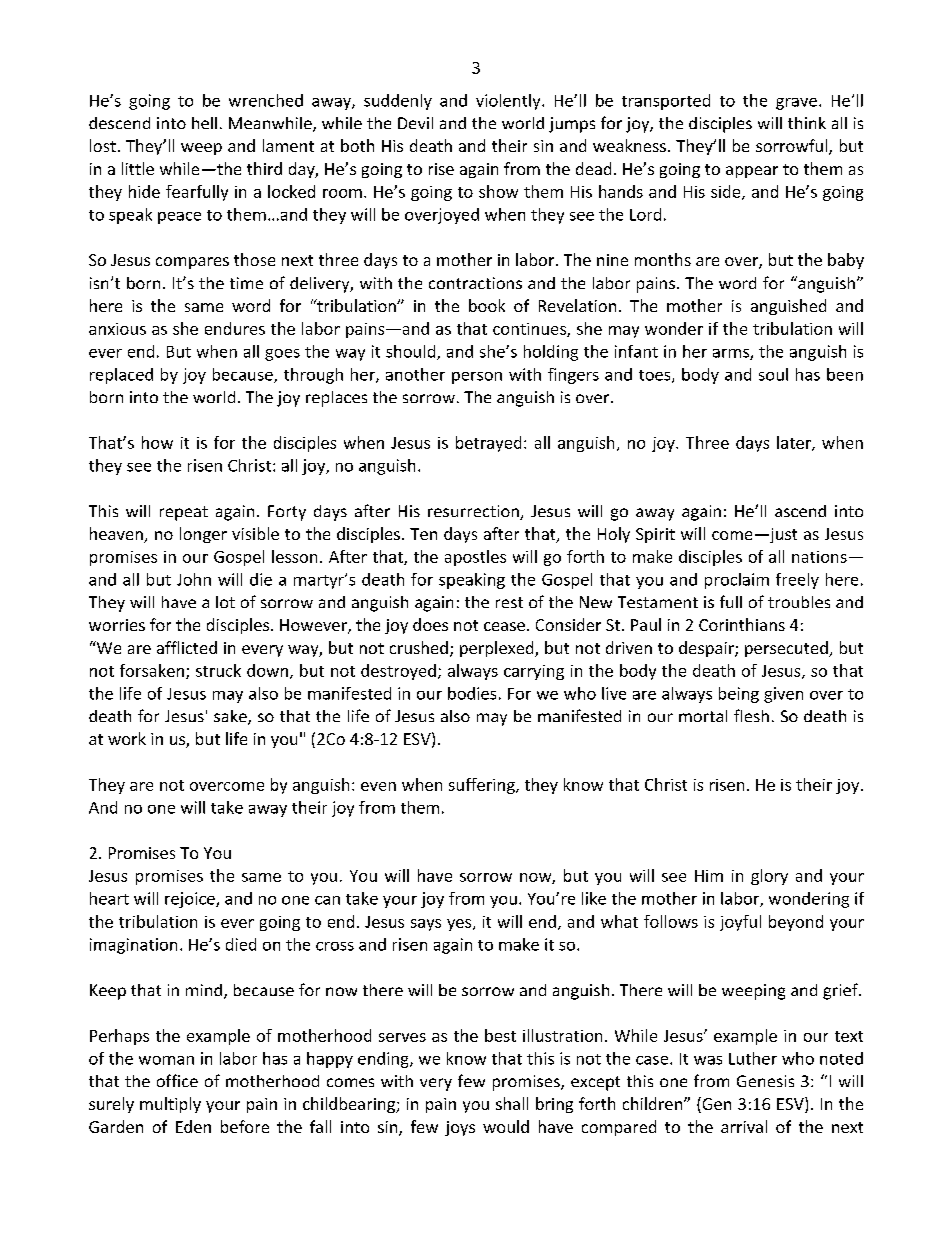 The width and height of the image is (952, 1233). Describe the element at coordinates (807, 123) in the image. I see `think` at that location.
